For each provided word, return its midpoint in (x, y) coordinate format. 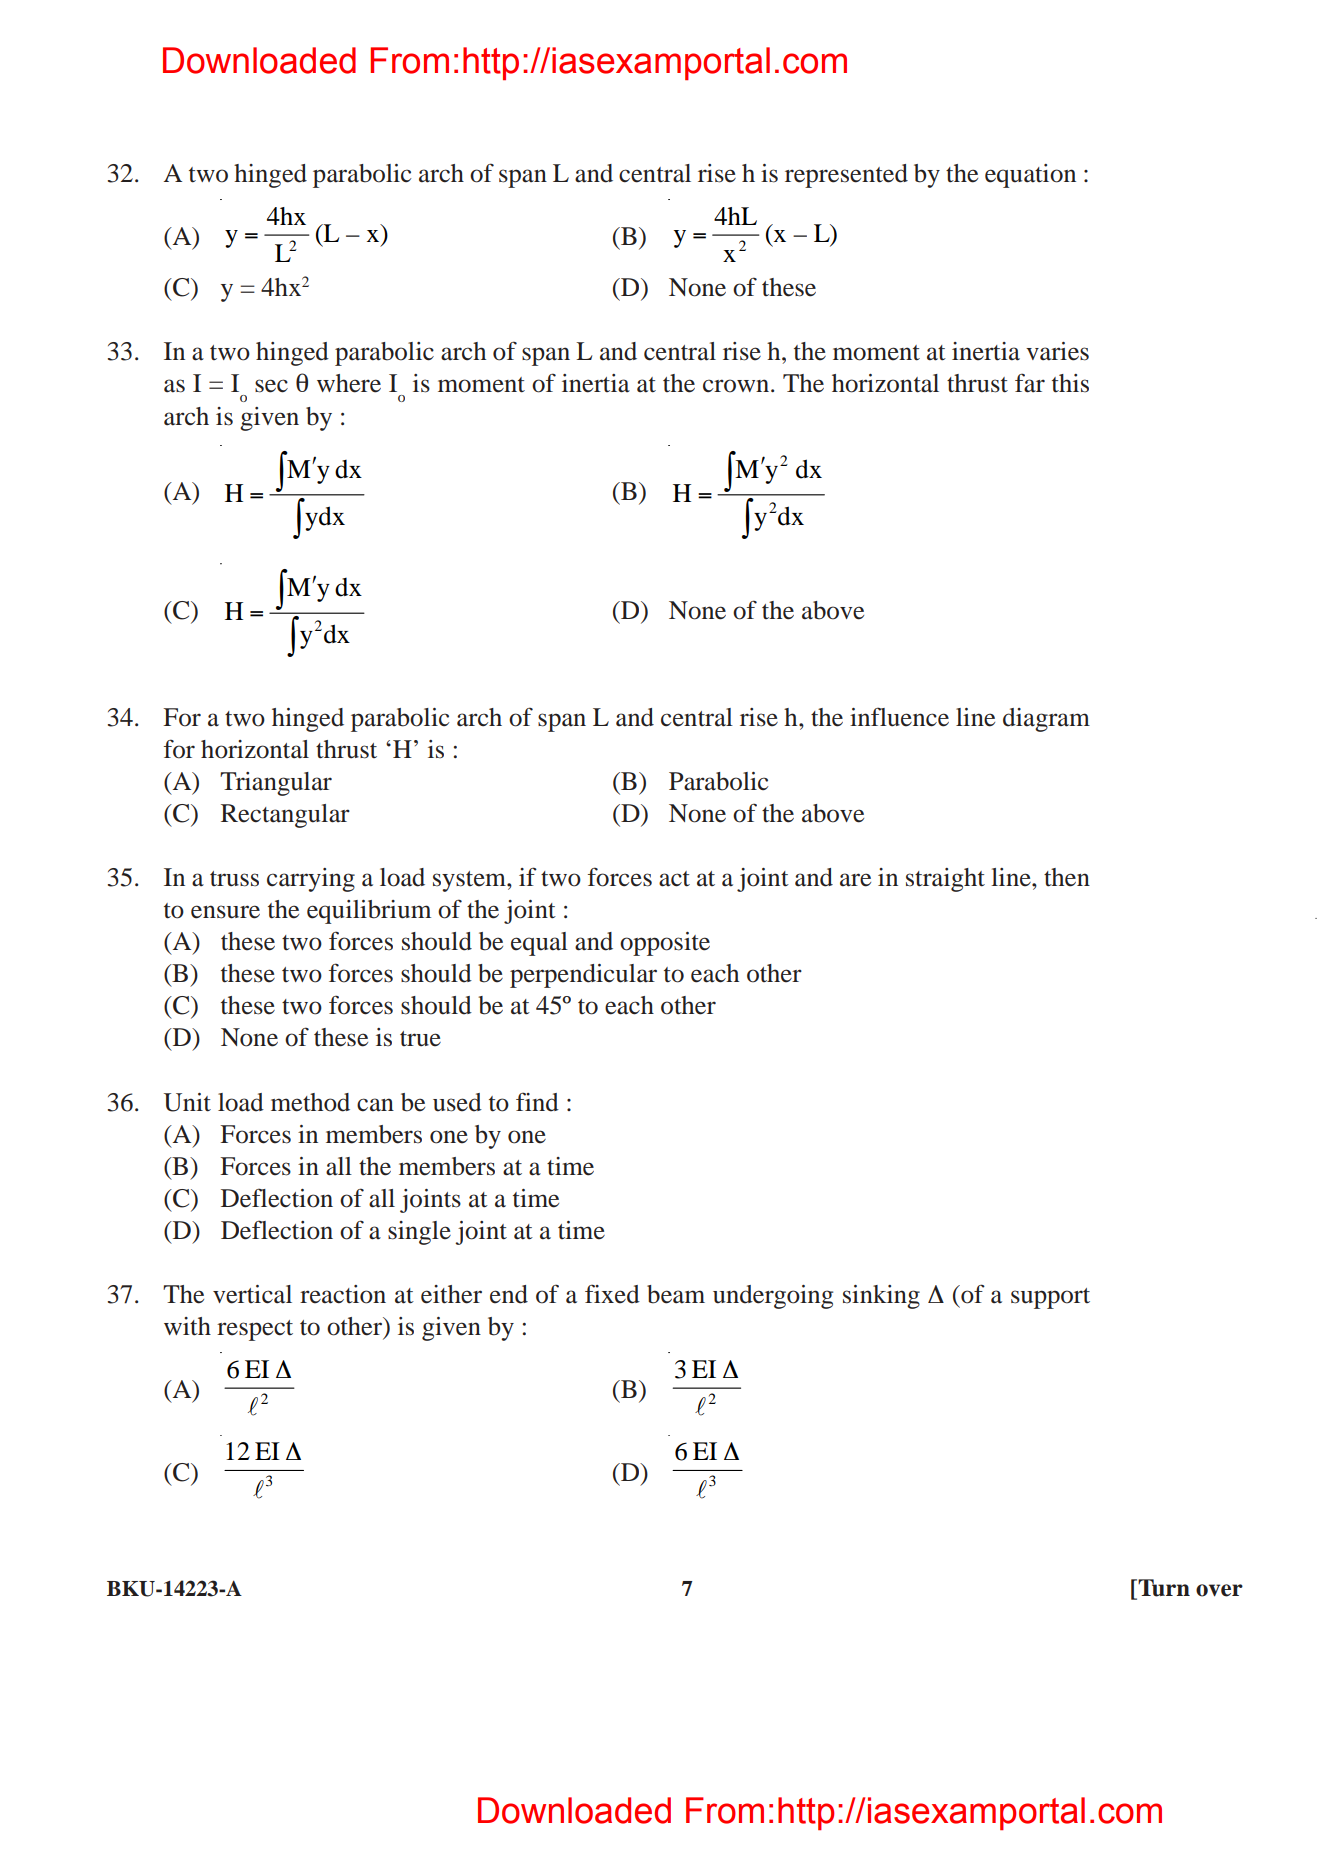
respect (255, 1330)
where (349, 383)
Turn (1163, 1589)
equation (1030, 176)
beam (676, 1294)
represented (846, 176)
